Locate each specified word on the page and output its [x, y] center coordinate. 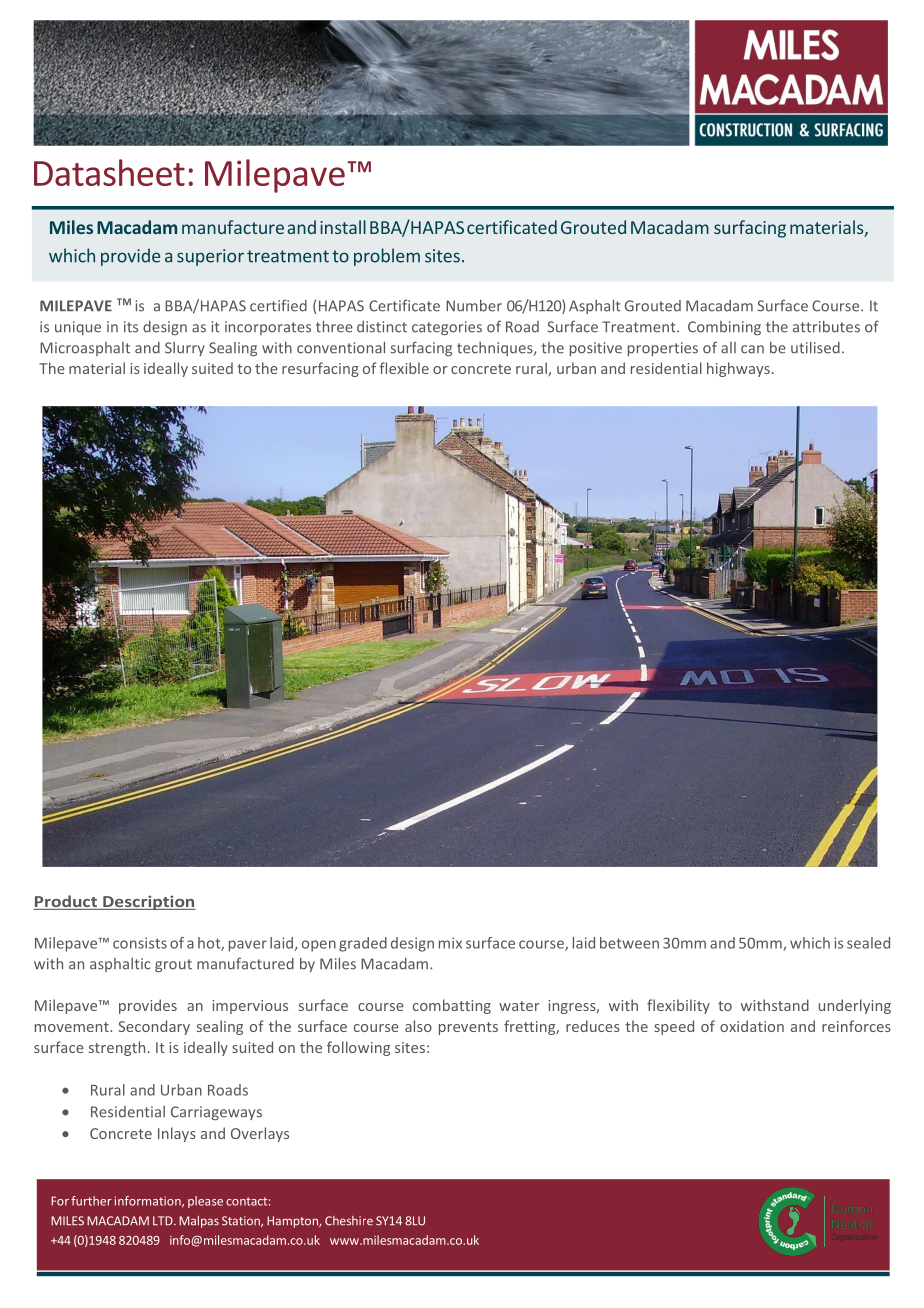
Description [148, 902]
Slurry [185, 349]
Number [474, 306]
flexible [404, 368]
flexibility [678, 1006]
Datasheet [109, 172]
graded [363, 944]
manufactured [245, 963]
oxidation [752, 1026]
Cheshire [349, 1221]
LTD [164, 1220]
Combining [724, 328]
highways [738, 369]
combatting [452, 1006]
